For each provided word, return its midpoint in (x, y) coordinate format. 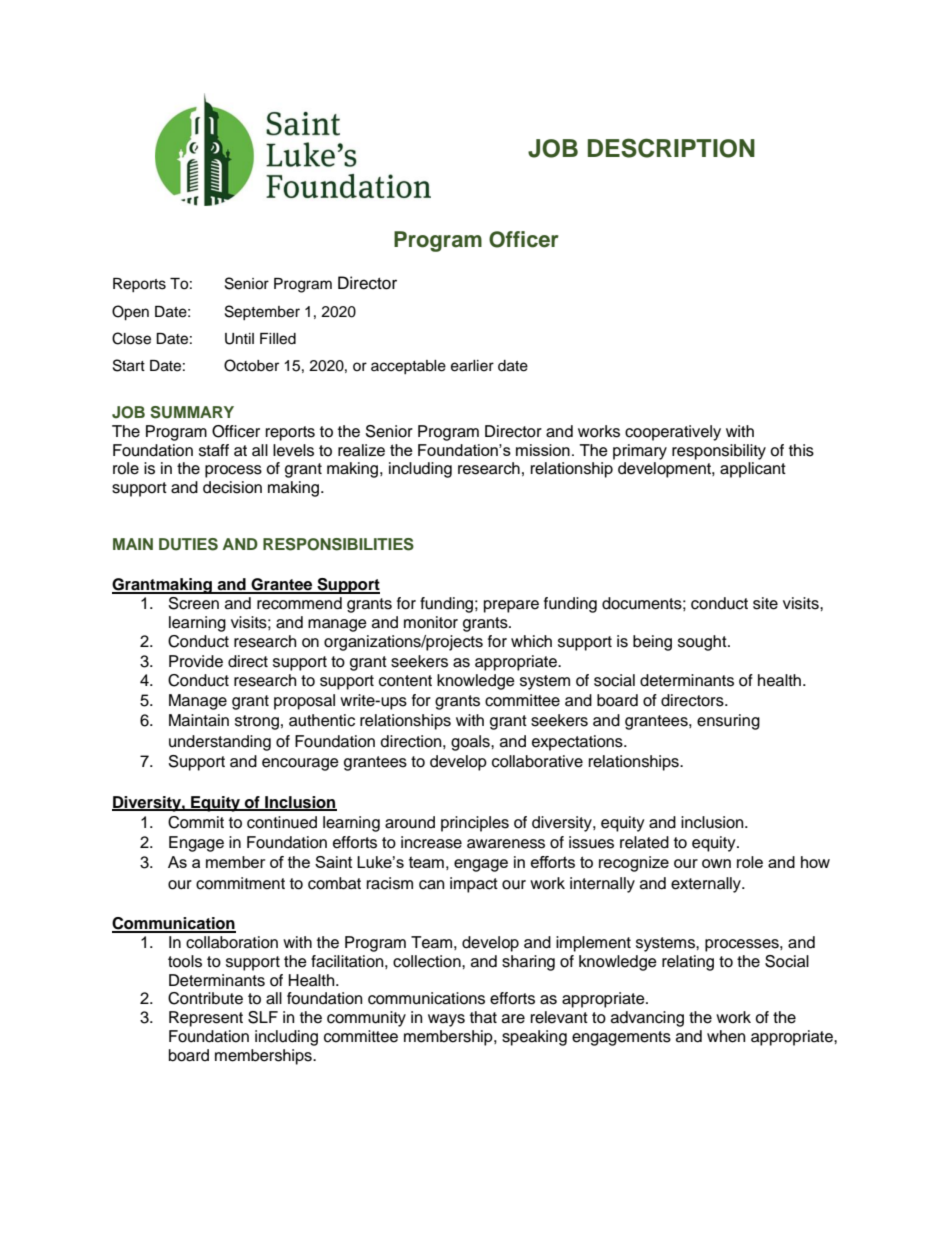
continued (282, 822)
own (716, 863)
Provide (196, 661)
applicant (753, 470)
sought (703, 643)
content (405, 681)
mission (543, 450)
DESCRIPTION (671, 148)
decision (232, 487)
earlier (472, 366)
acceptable (408, 367)
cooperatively (673, 433)
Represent (206, 1019)
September (262, 312)
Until (239, 339)
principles (475, 824)
